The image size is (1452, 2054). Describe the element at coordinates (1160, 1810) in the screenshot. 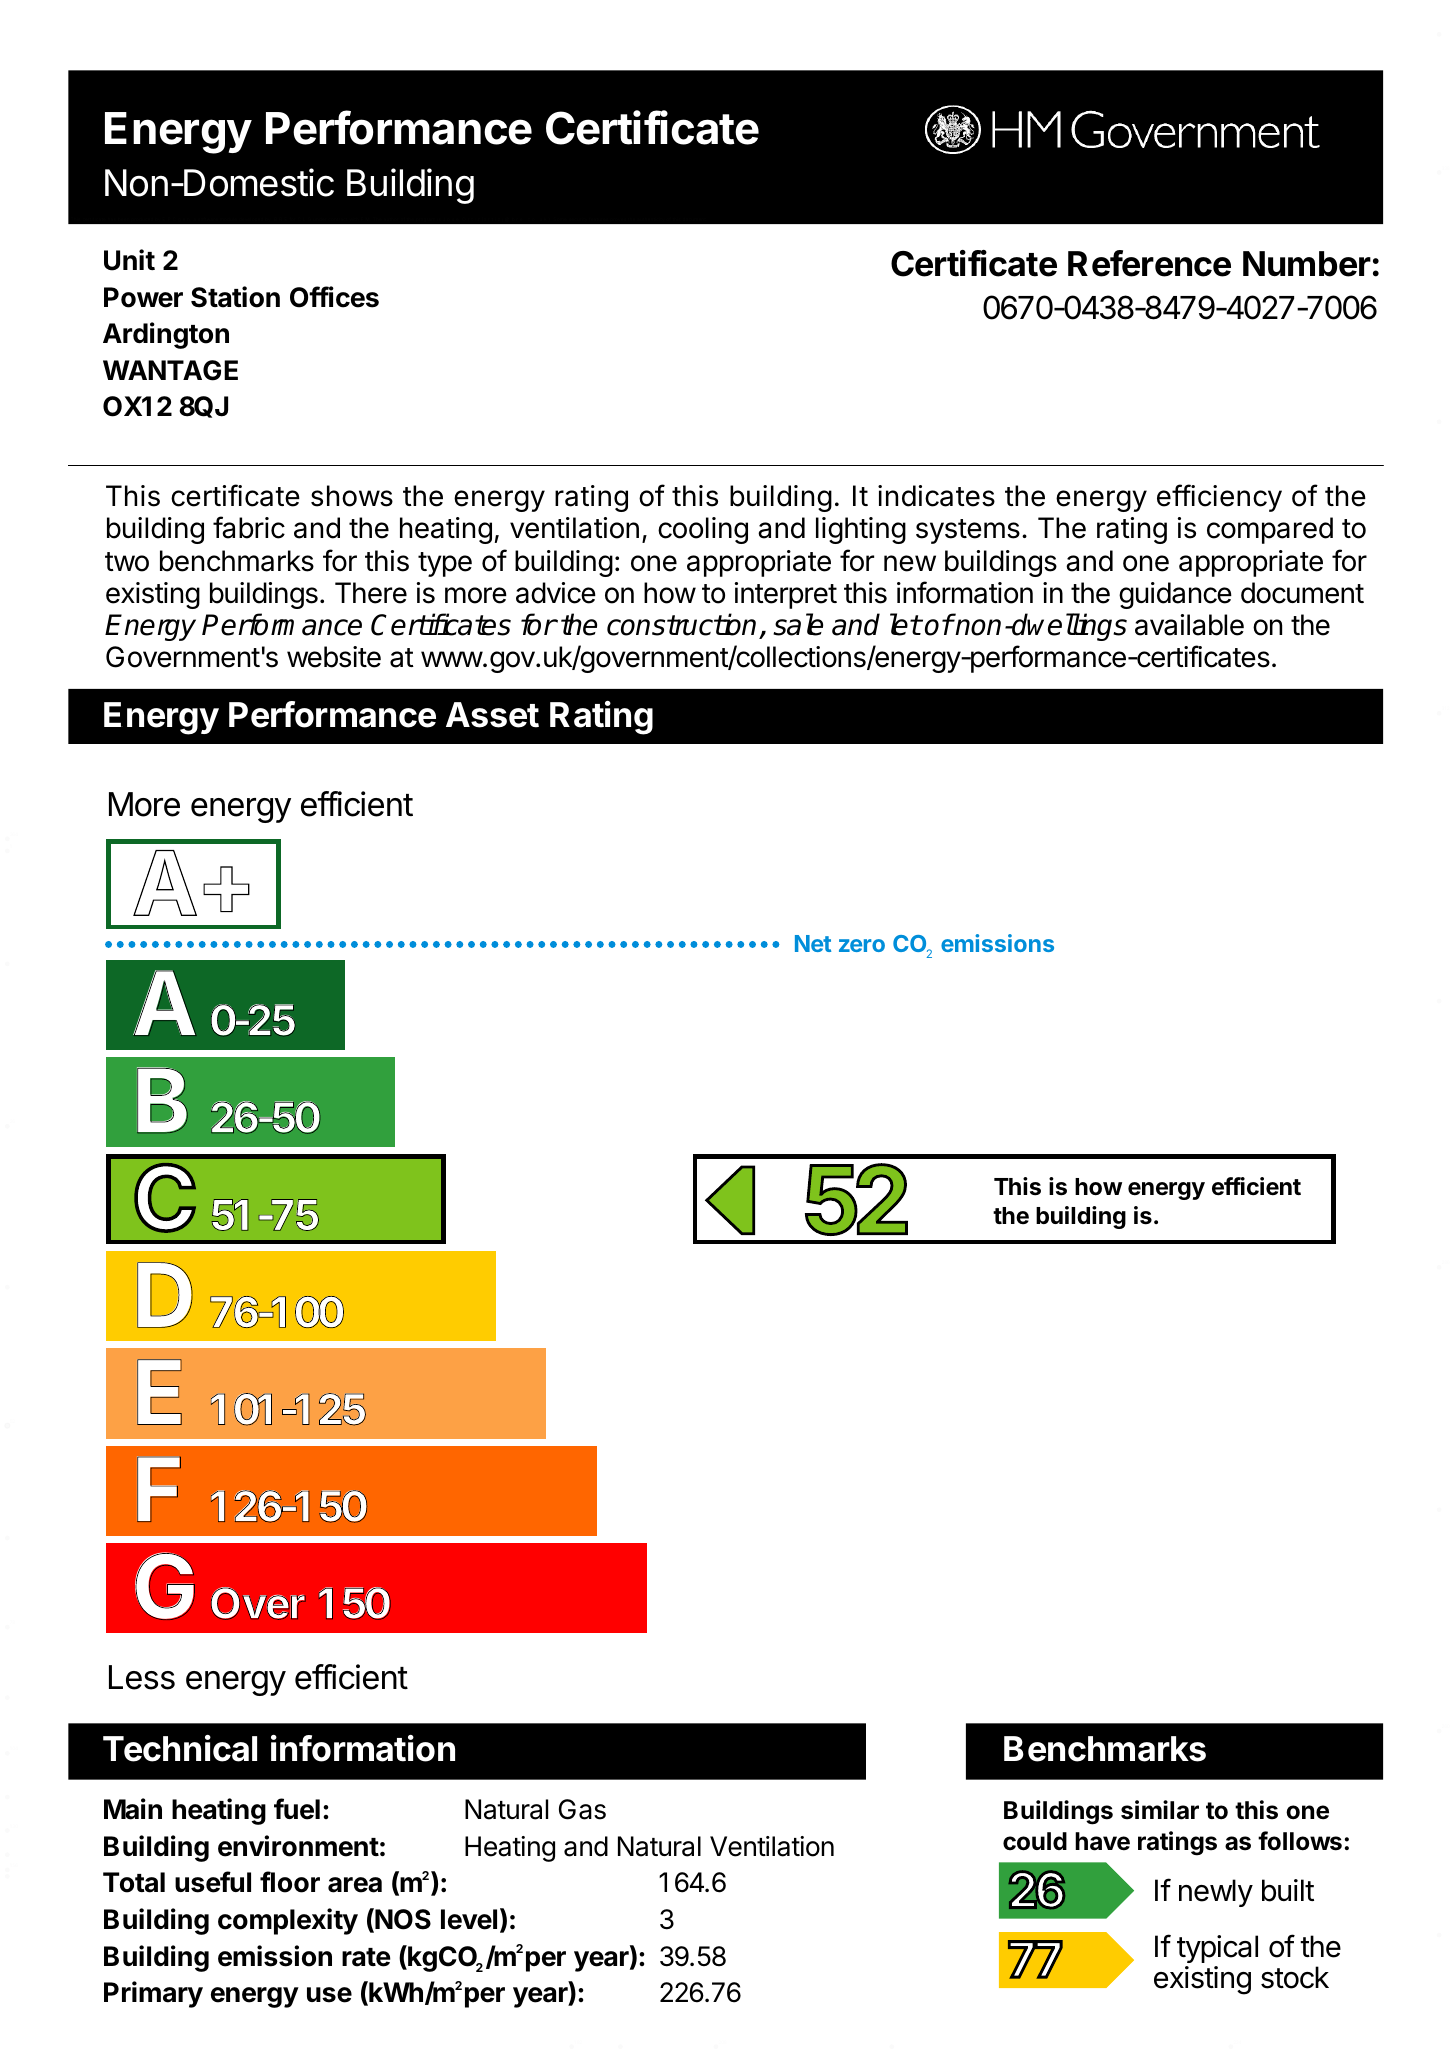

I see `similar` at that location.
